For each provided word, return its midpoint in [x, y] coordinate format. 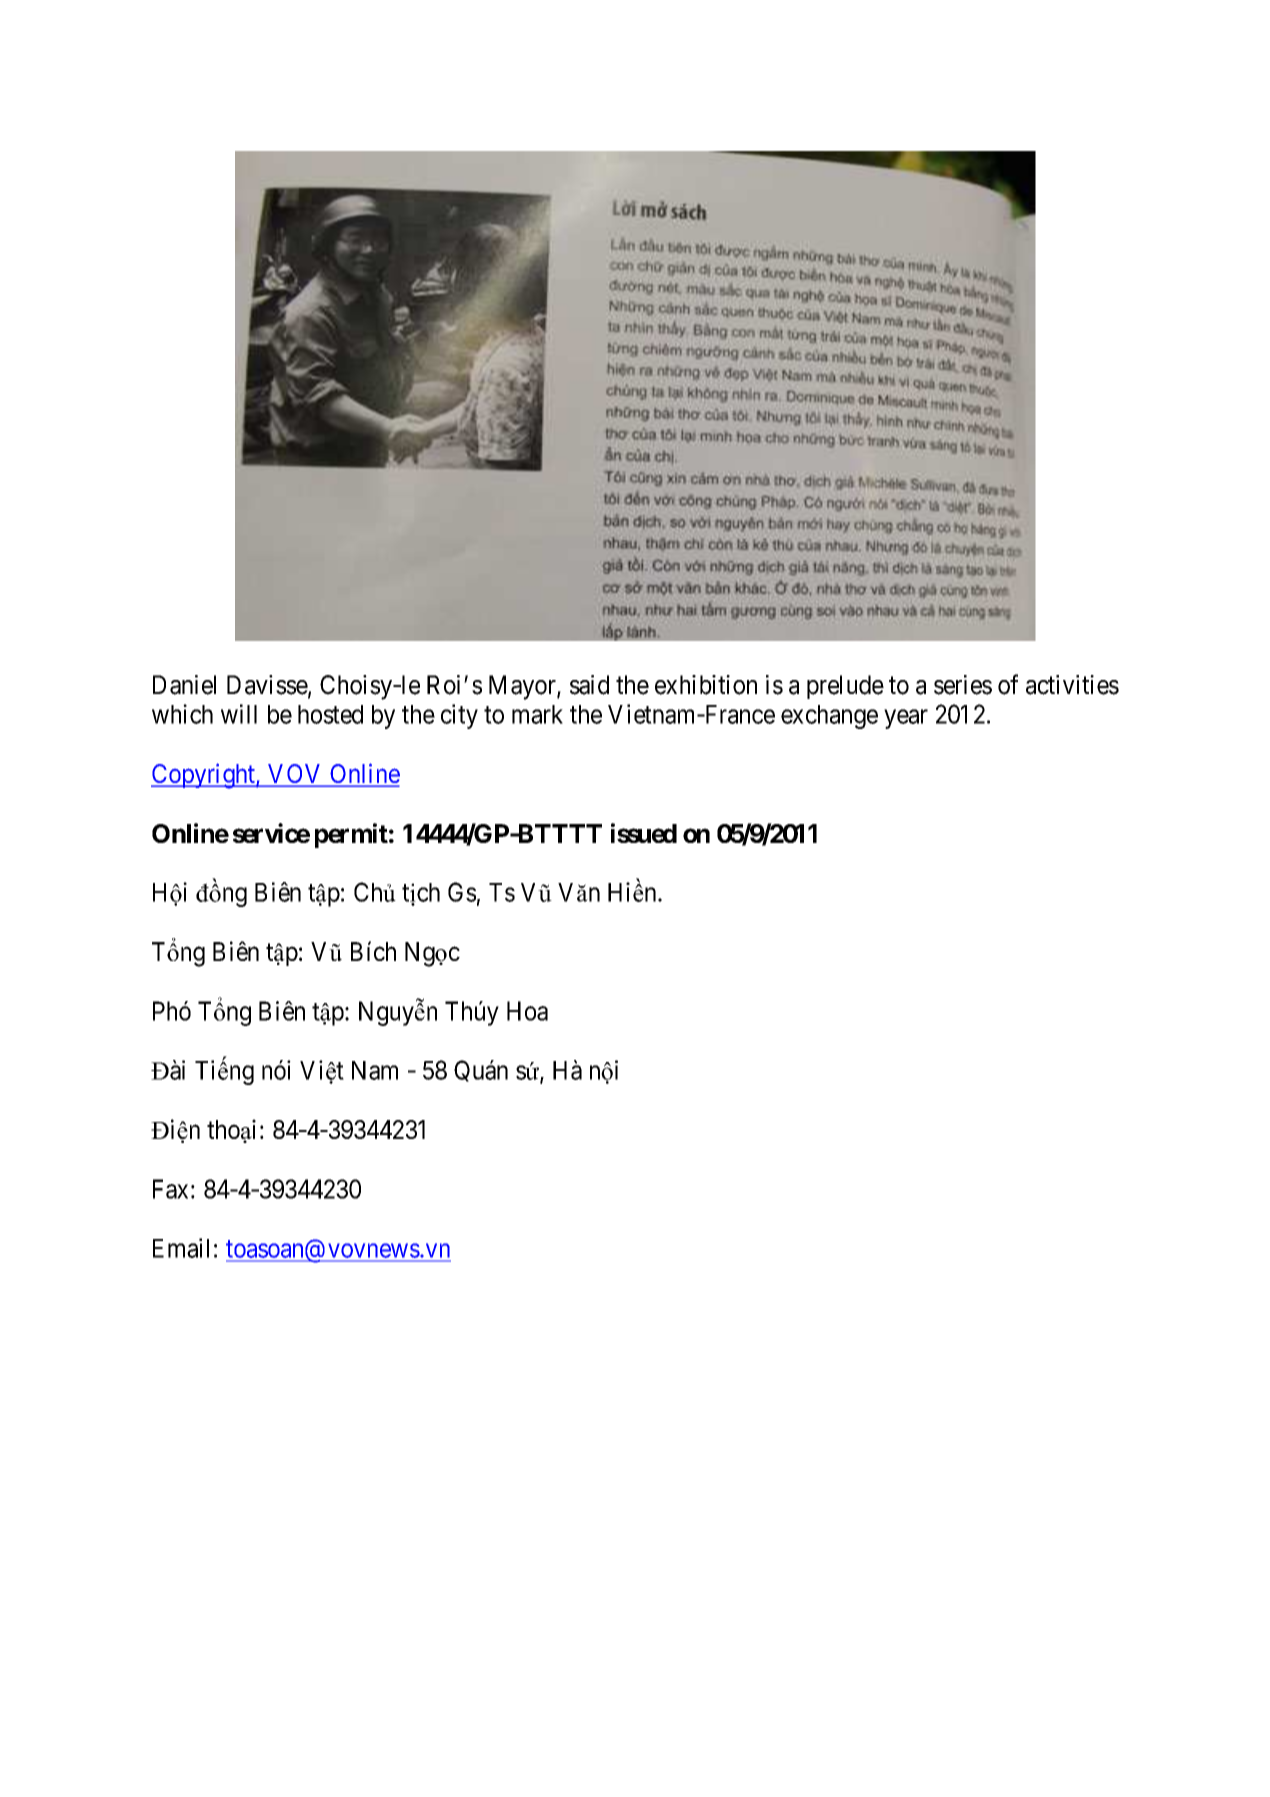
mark [537, 714]
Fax [170, 1189]
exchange [829, 717]
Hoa [527, 1011]
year [906, 719]
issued [644, 833]
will [239, 714]
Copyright [204, 776]
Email [181, 1248]
